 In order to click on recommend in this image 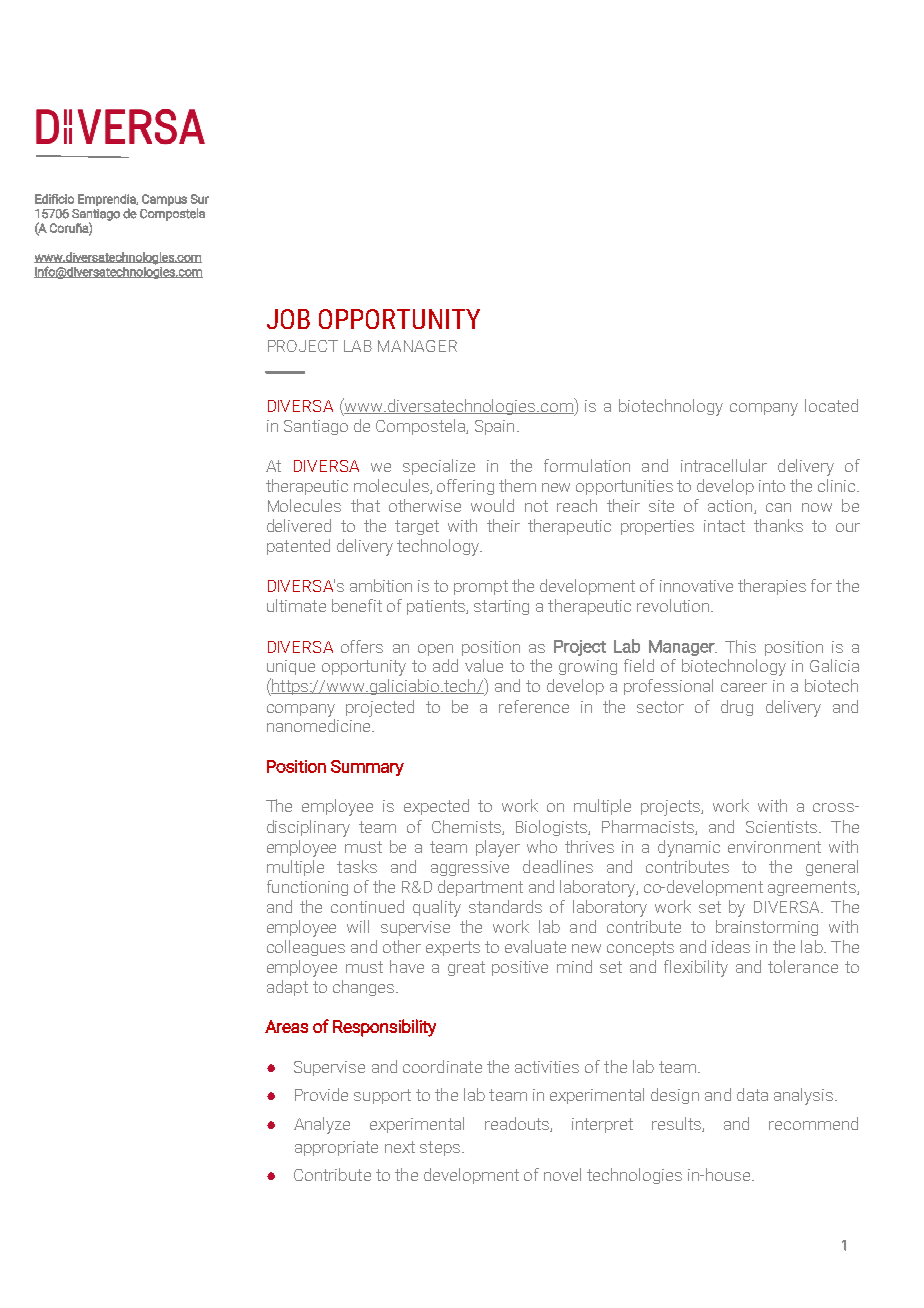, I will do `click(813, 1123)`.
